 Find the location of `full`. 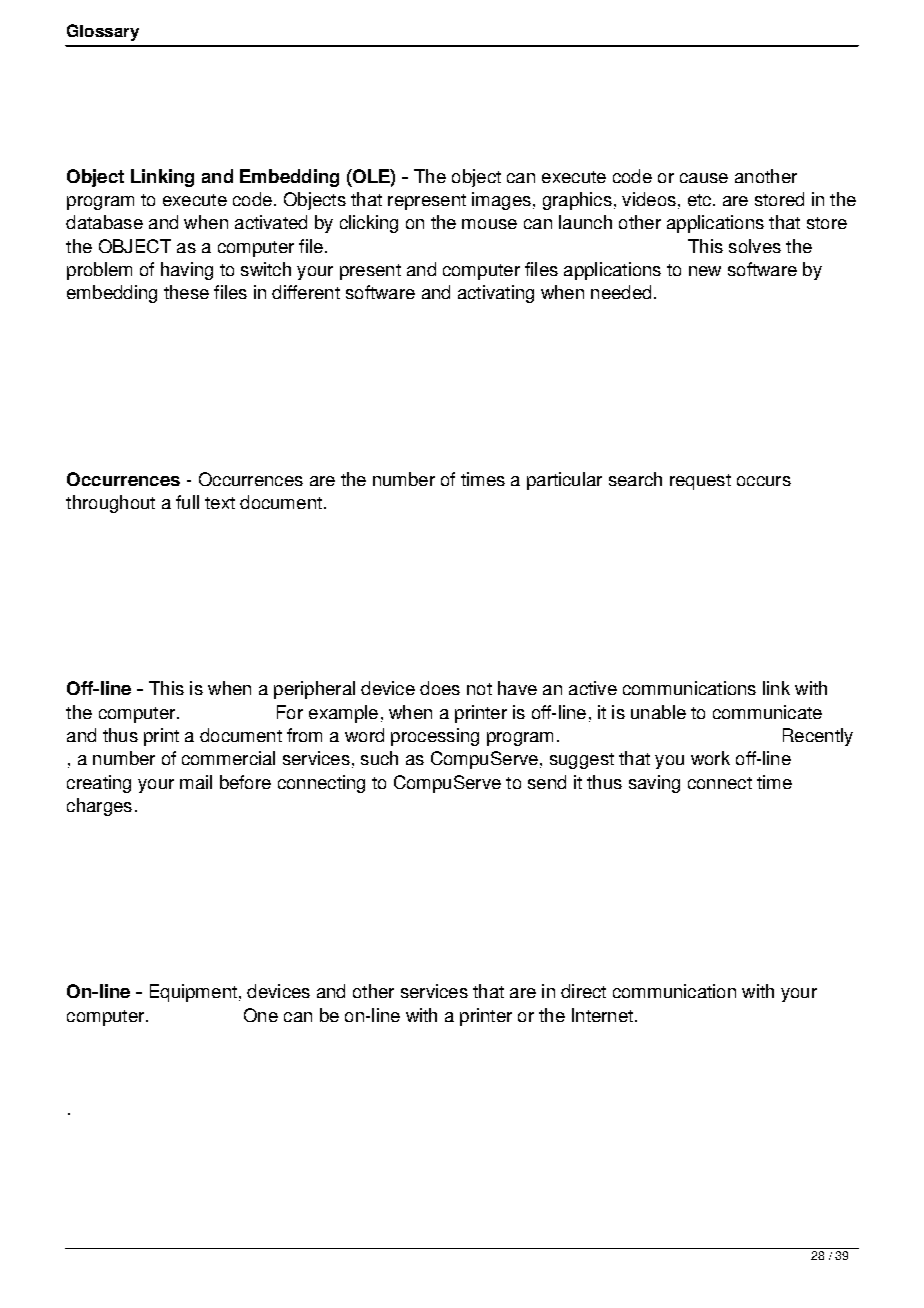

full is located at coordinates (187, 502).
